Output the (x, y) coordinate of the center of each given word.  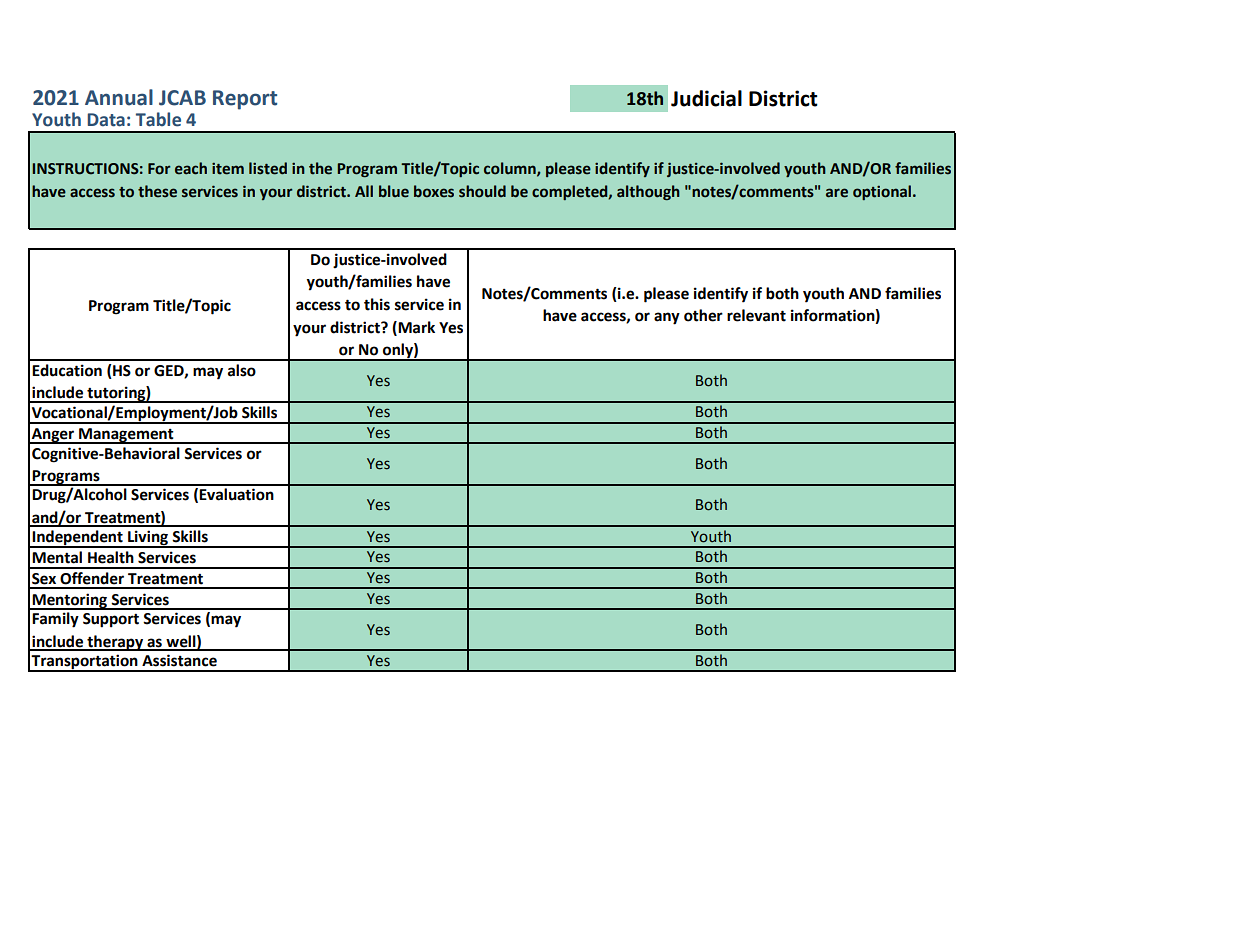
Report (245, 100)
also (242, 370)
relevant (756, 315)
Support (111, 620)
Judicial (706, 98)
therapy (115, 643)
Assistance (179, 660)
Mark (415, 328)
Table (158, 119)
